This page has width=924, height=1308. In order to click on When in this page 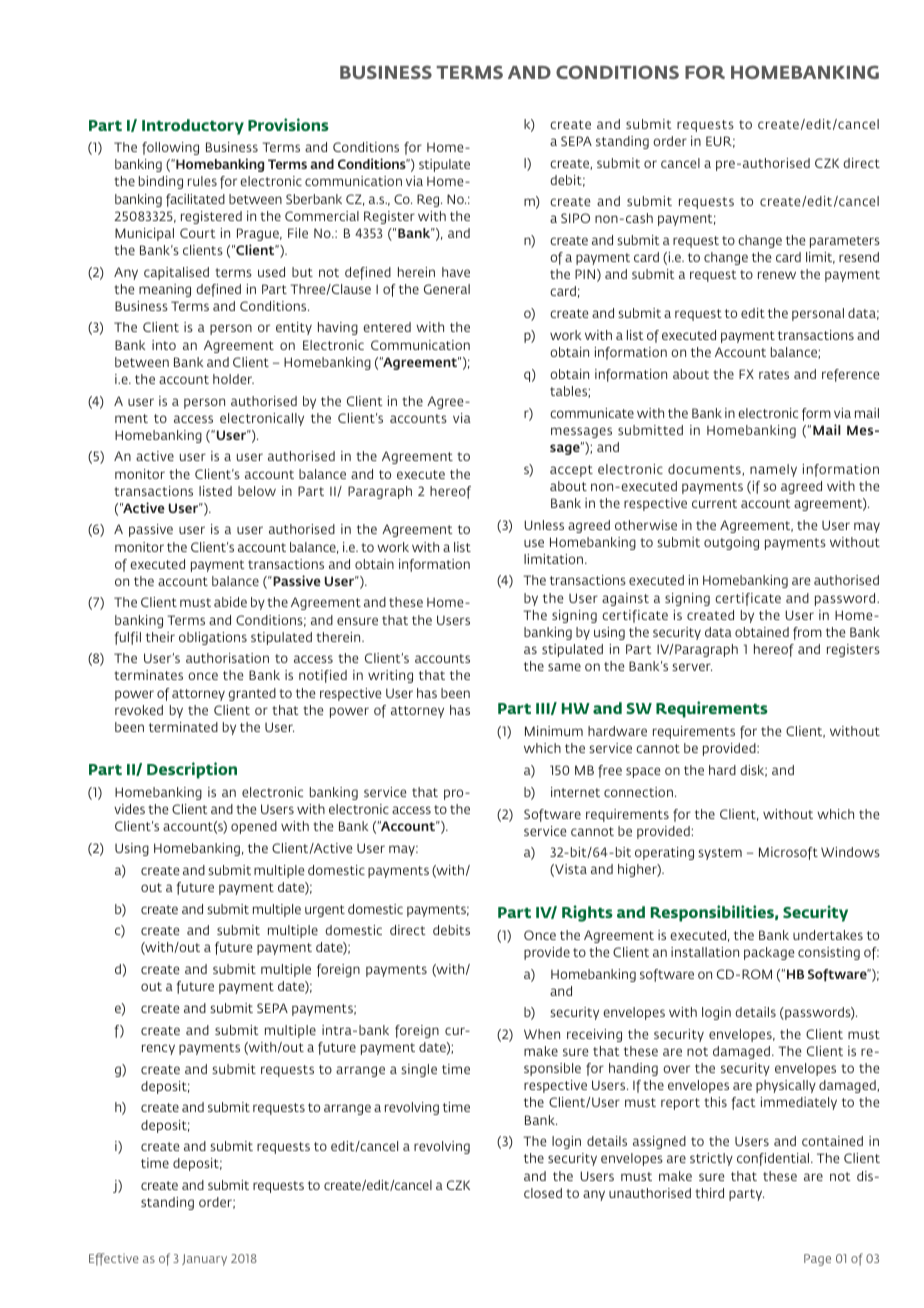, I will do `click(542, 1034)`.
